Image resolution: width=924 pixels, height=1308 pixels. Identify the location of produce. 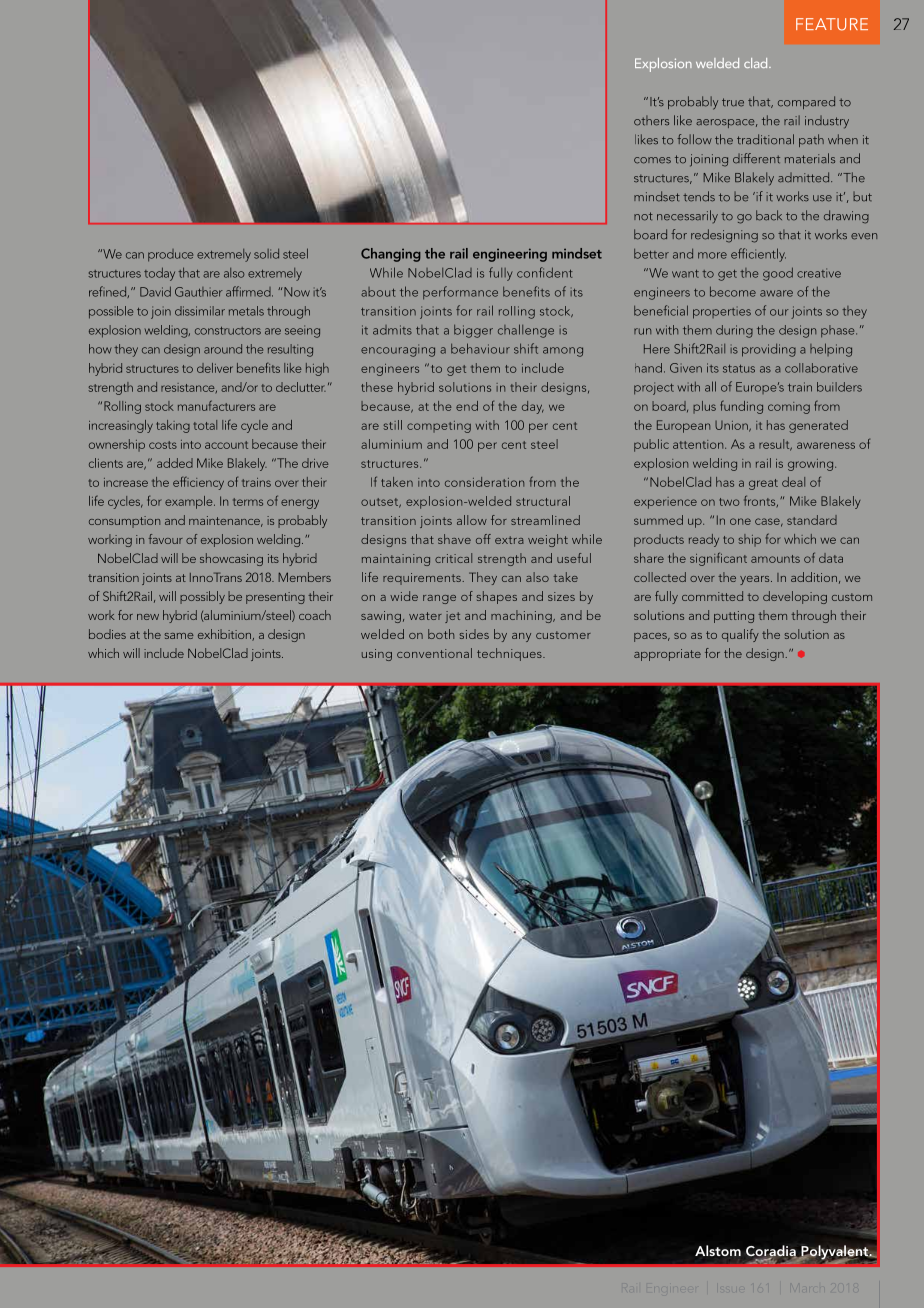
(170, 255).
